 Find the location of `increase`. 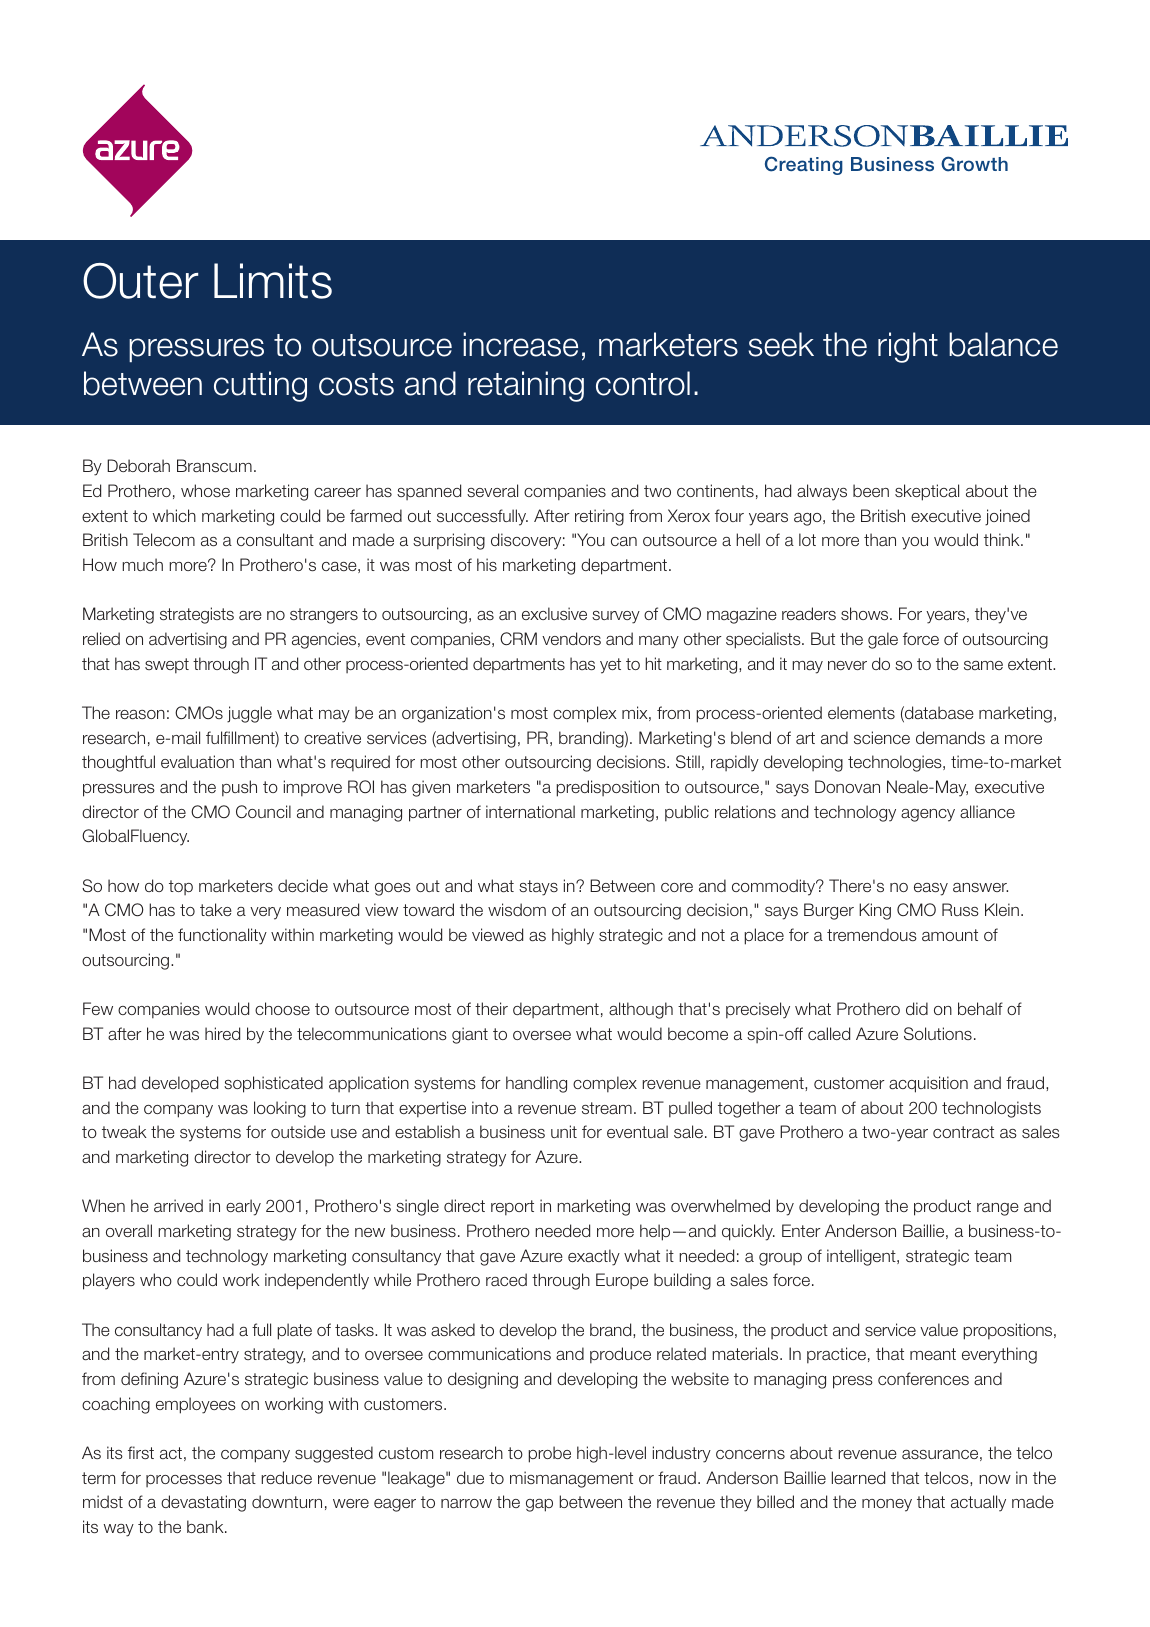

increase is located at coordinates (520, 344).
